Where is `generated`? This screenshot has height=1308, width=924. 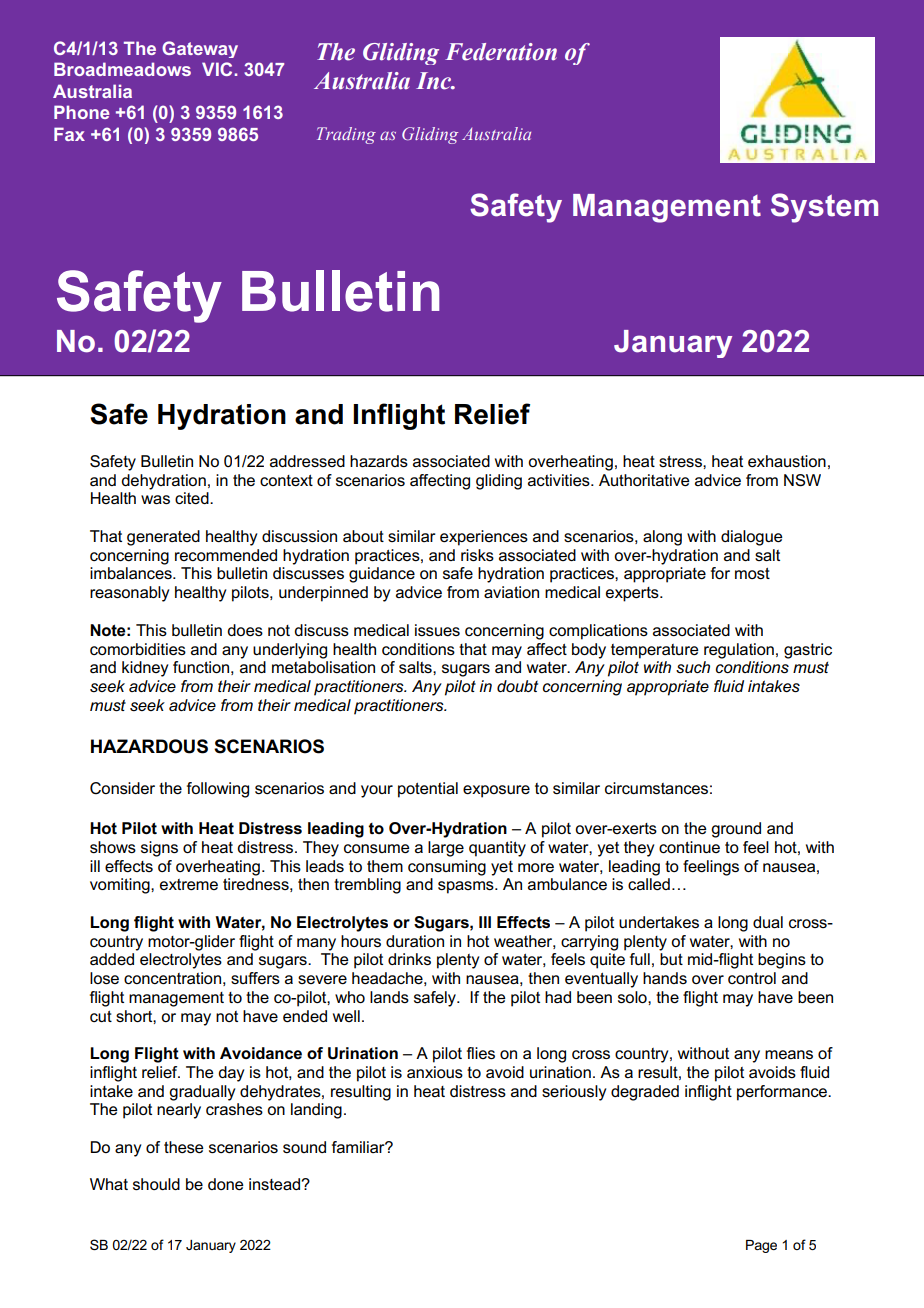
generated is located at coordinates (163, 538).
